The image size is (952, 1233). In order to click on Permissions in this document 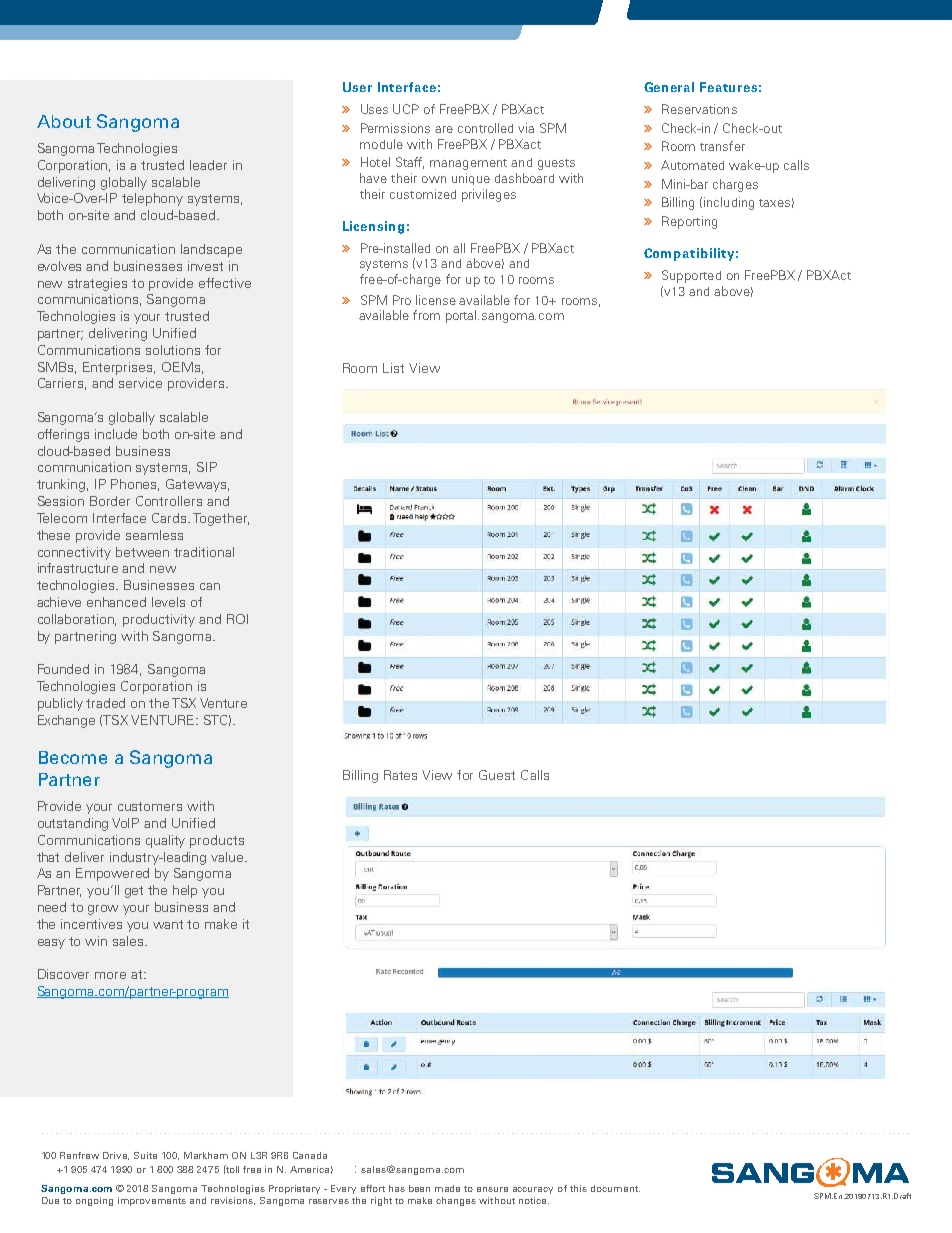, I will do `click(395, 128)`.
